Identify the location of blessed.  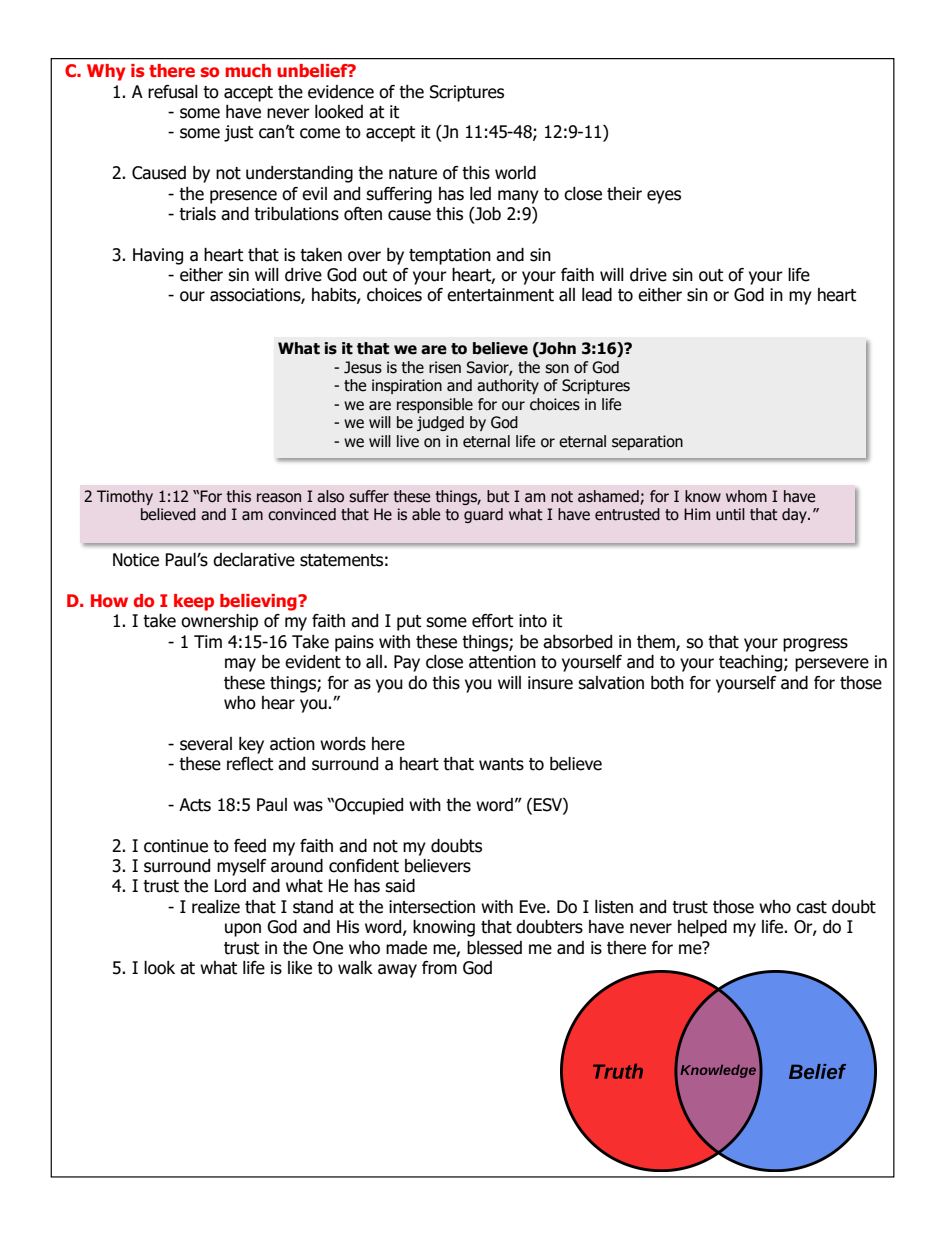
(494, 948).
